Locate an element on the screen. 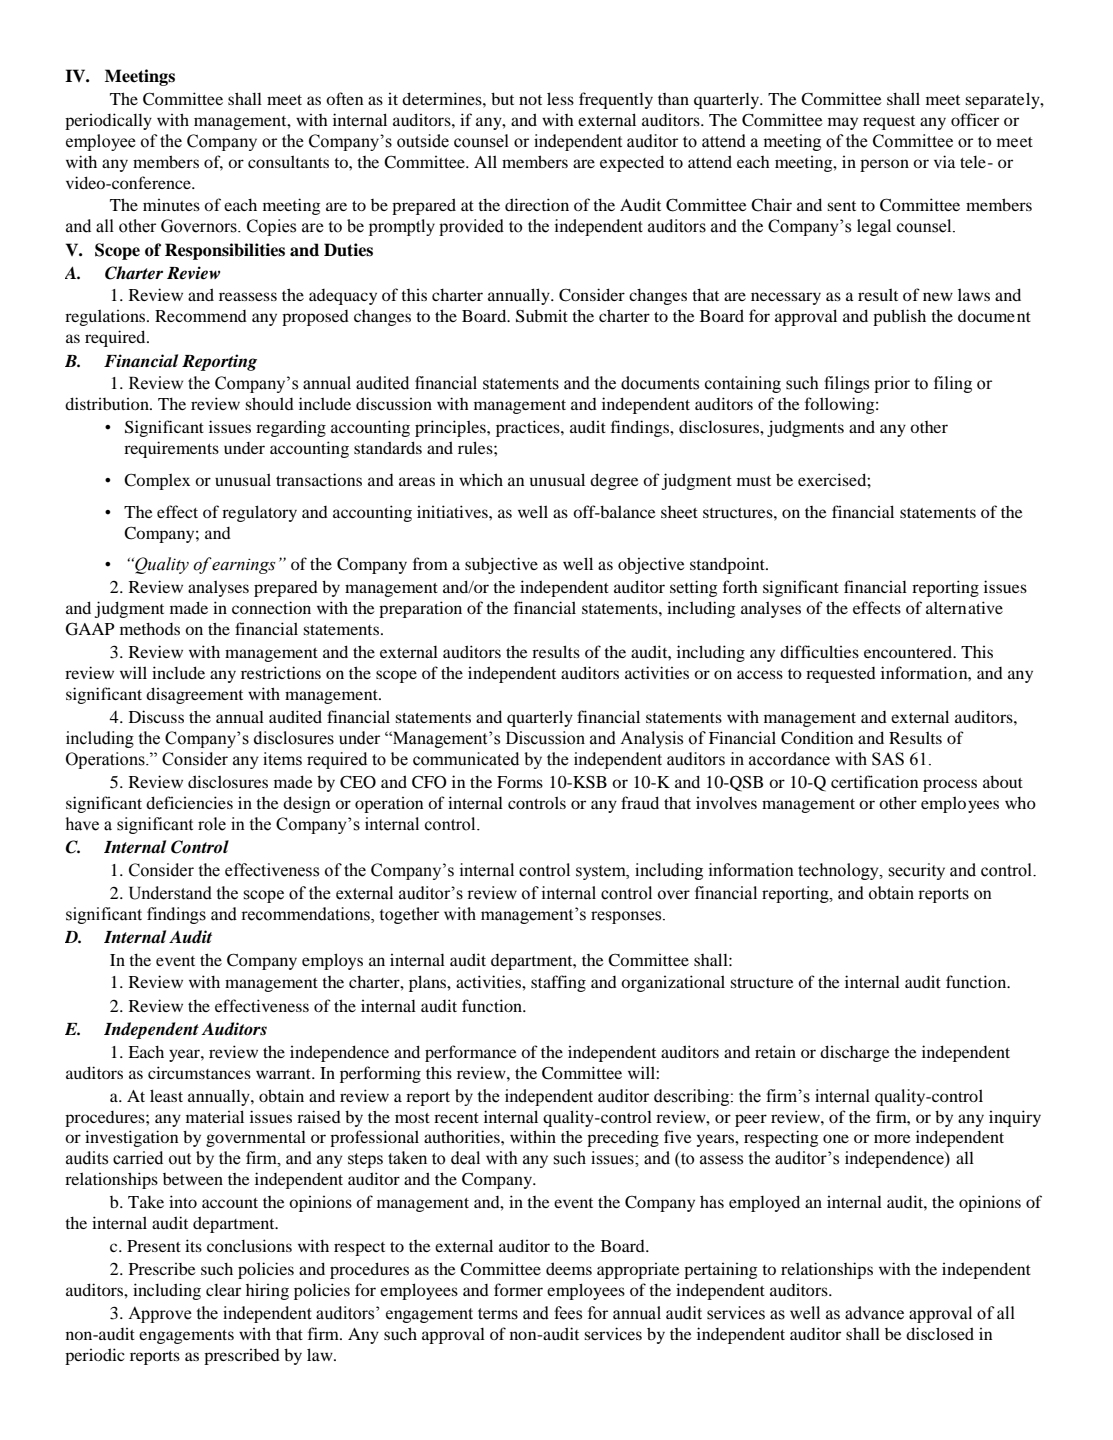  disagreement is located at coordinates (194, 695).
